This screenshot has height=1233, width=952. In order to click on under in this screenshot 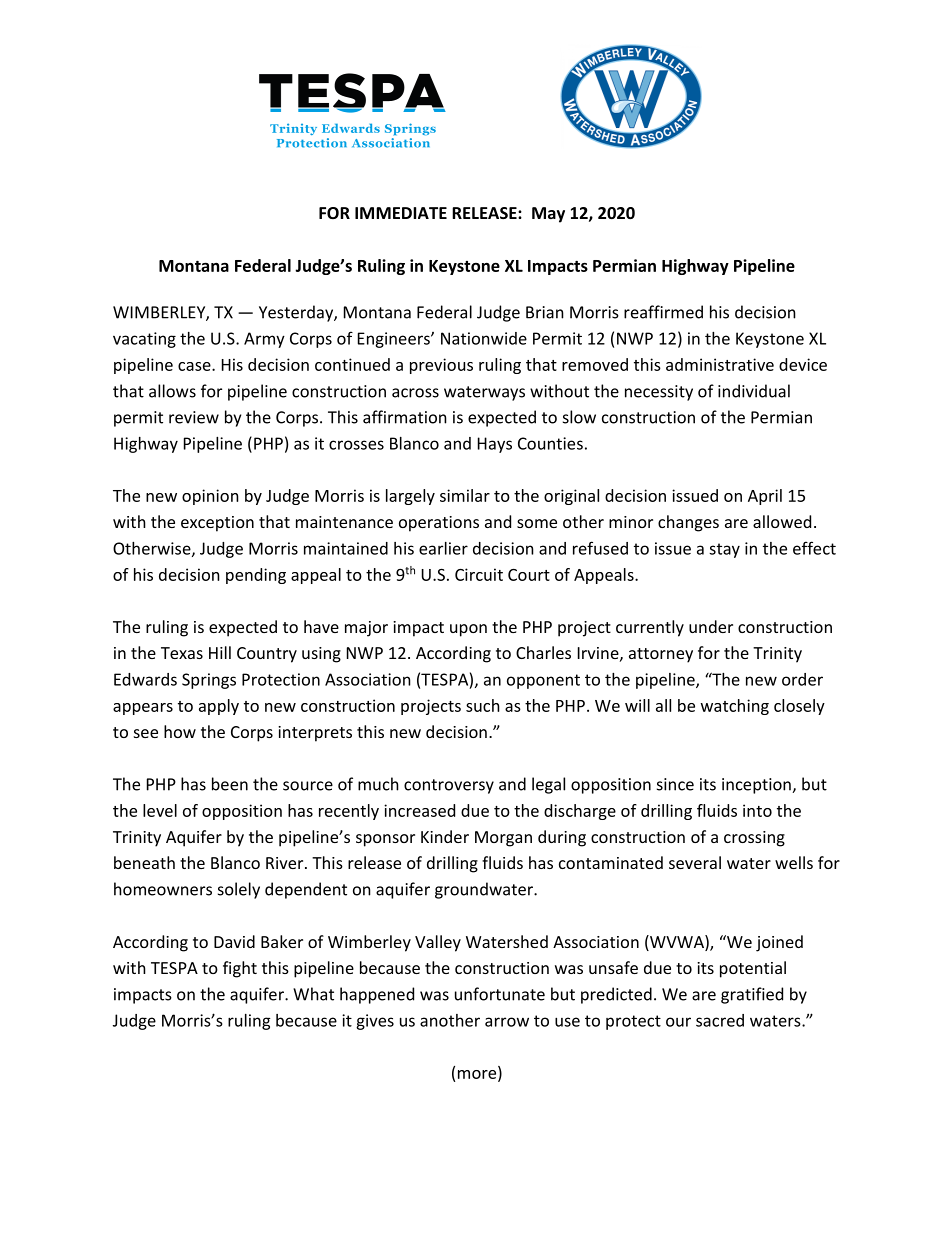, I will do `click(711, 626)`.
